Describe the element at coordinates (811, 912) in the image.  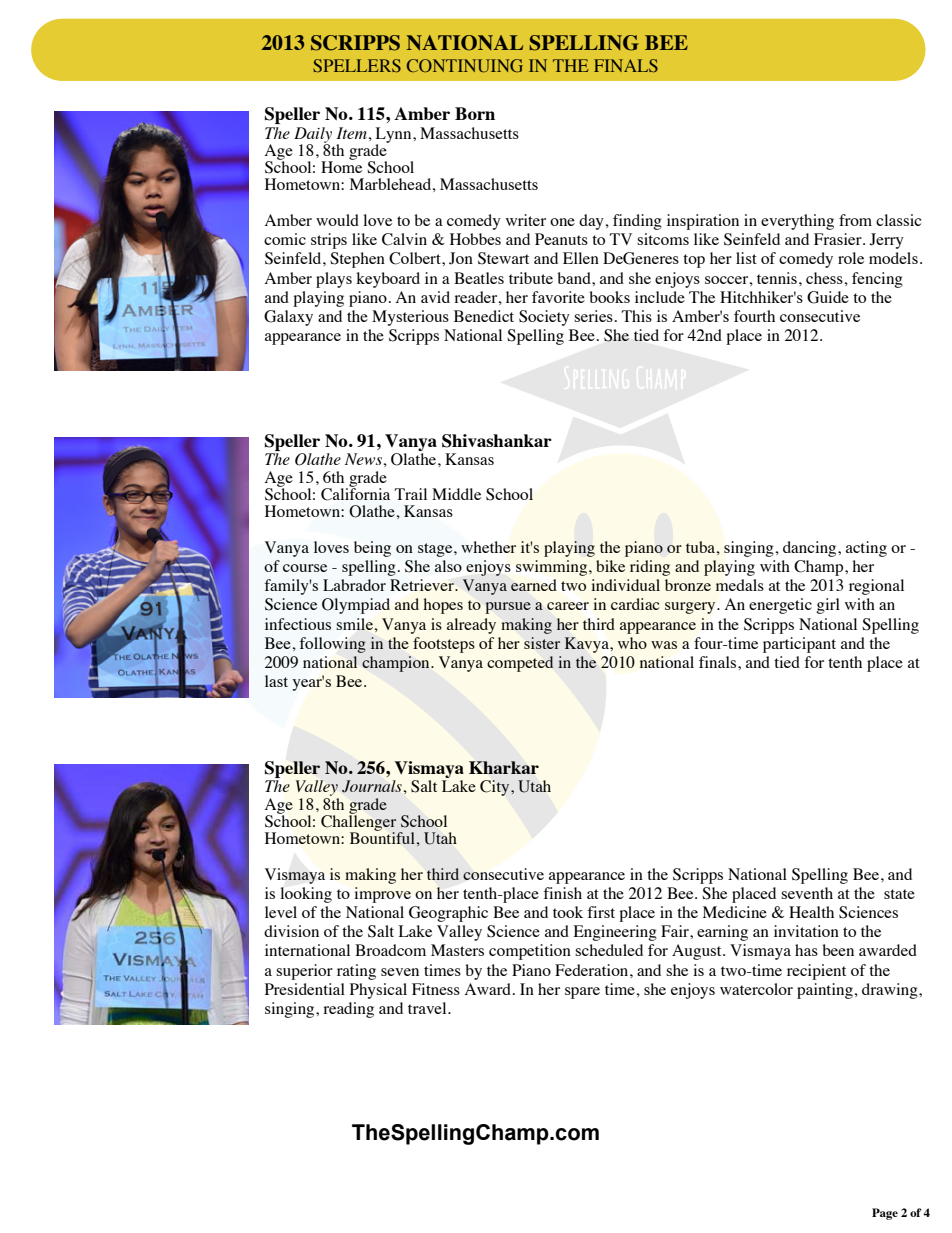
I see `Health` at that location.
